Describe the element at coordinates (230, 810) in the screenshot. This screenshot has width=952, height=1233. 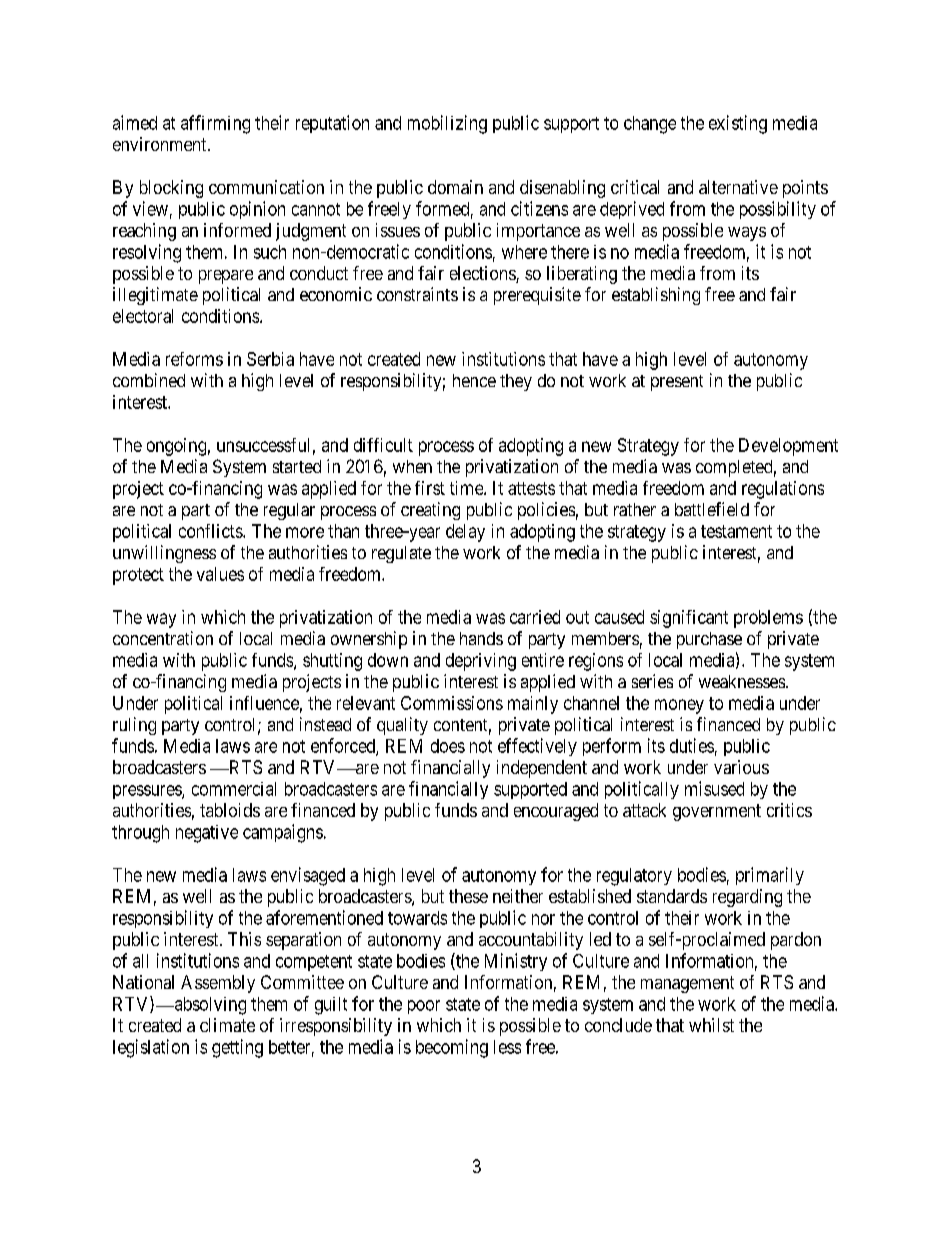
I see `tabloids` at that location.
